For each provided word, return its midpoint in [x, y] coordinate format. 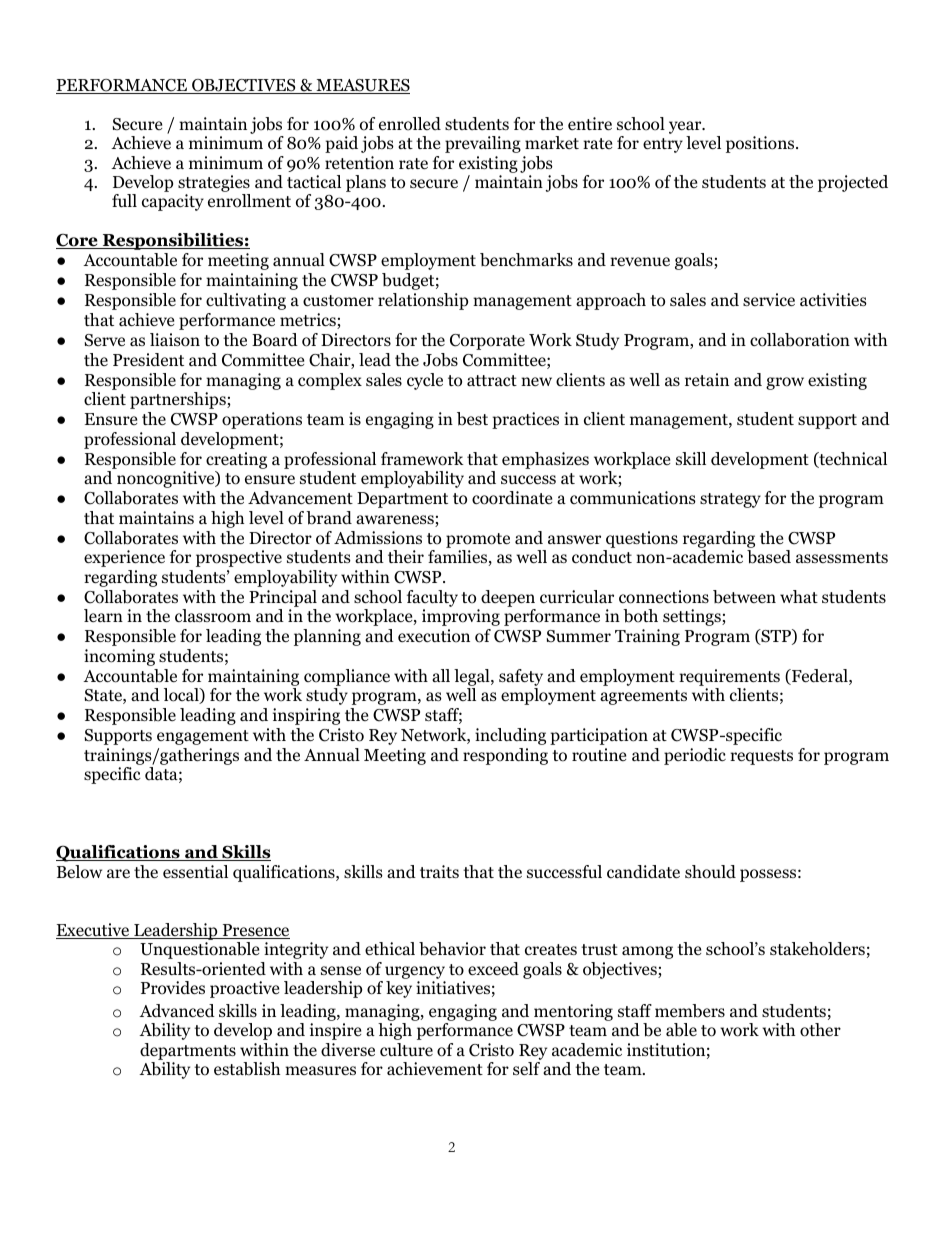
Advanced [177, 1011]
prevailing [483, 144]
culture [406, 1049]
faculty [432, 598]
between [744, 597]
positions [761, 144]
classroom [213, 616]
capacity [173, 202]
